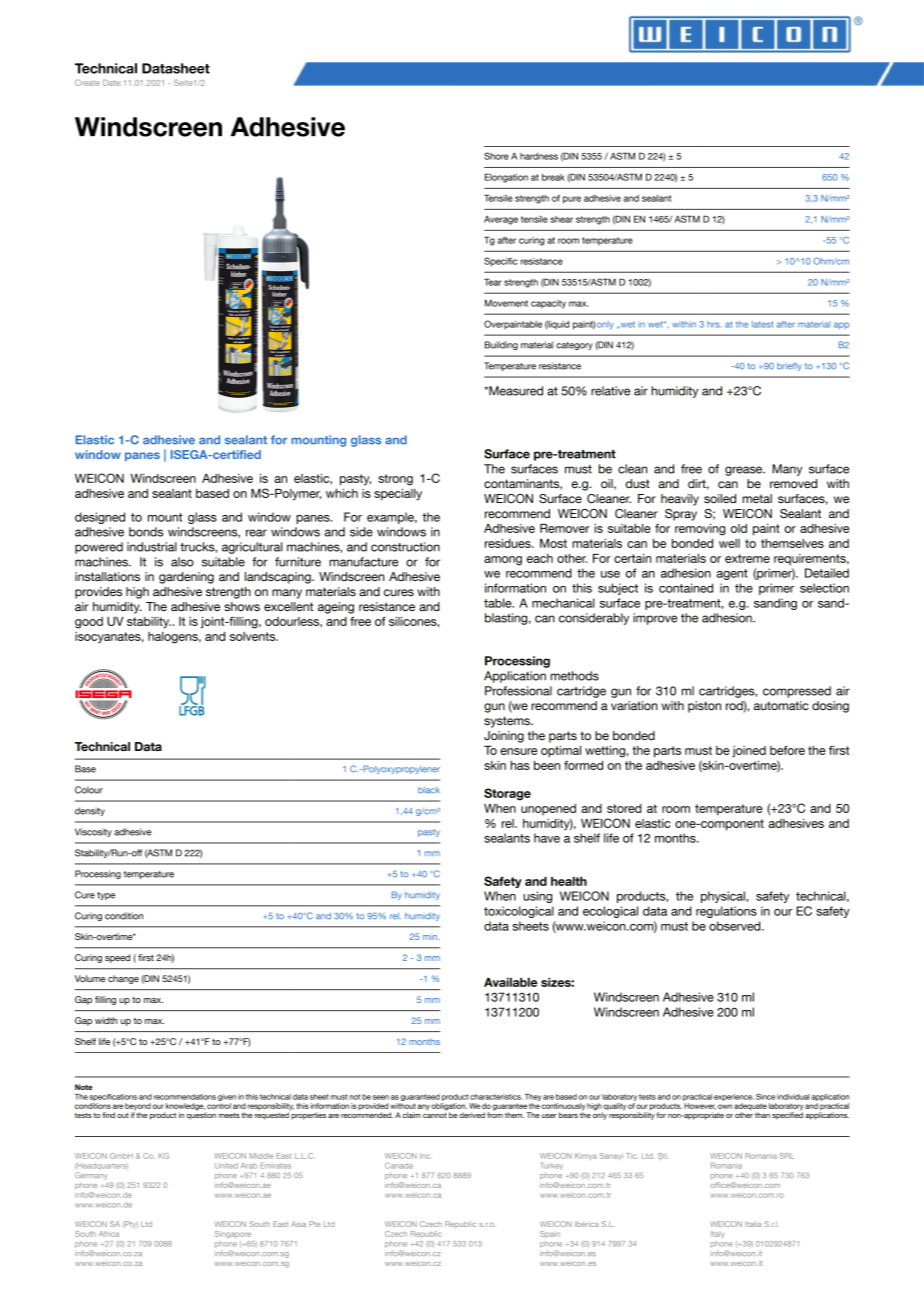 This page has width=924, height=1308. Describe the element at coordinates (87, 82) in the page. I see `Create` at that location.
